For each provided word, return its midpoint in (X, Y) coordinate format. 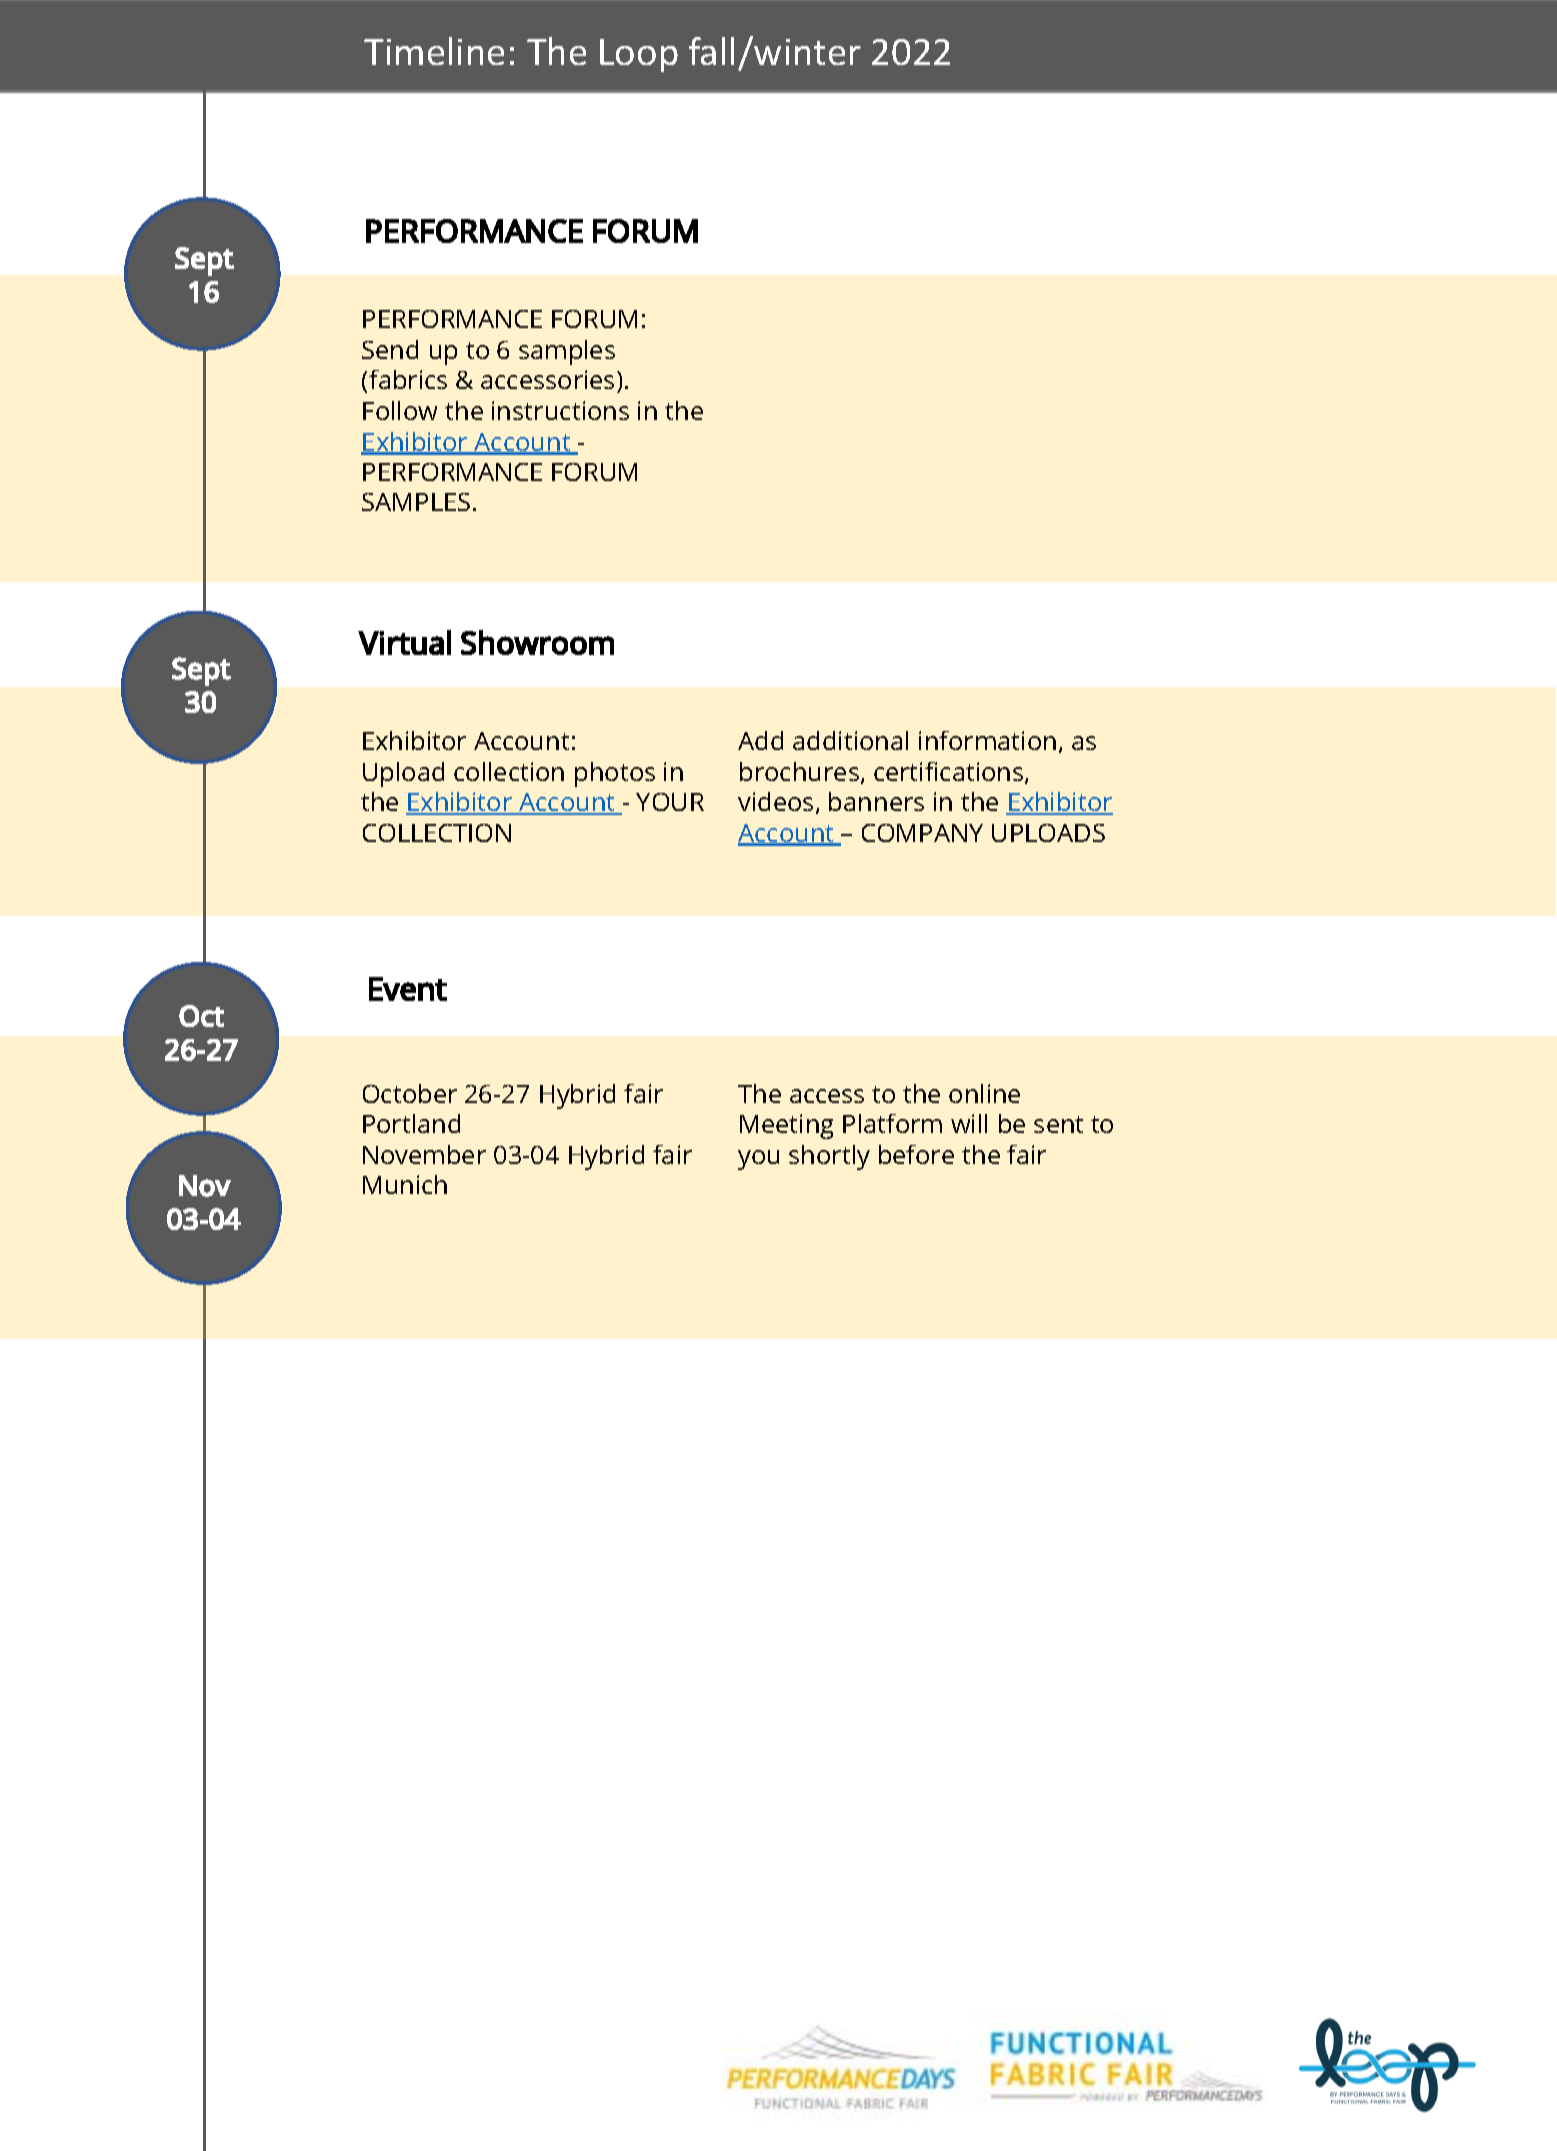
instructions (560, 410)
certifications (950, 773)
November (424, 1154)
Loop (639, 55)
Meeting (786, 1126)
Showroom (537, 642)
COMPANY (922, 833)
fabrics (408, 379)
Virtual (404, 642)
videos (775, 801)
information (987, 740)
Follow (400, 410)
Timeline (434, 51)
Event (408, 989)
